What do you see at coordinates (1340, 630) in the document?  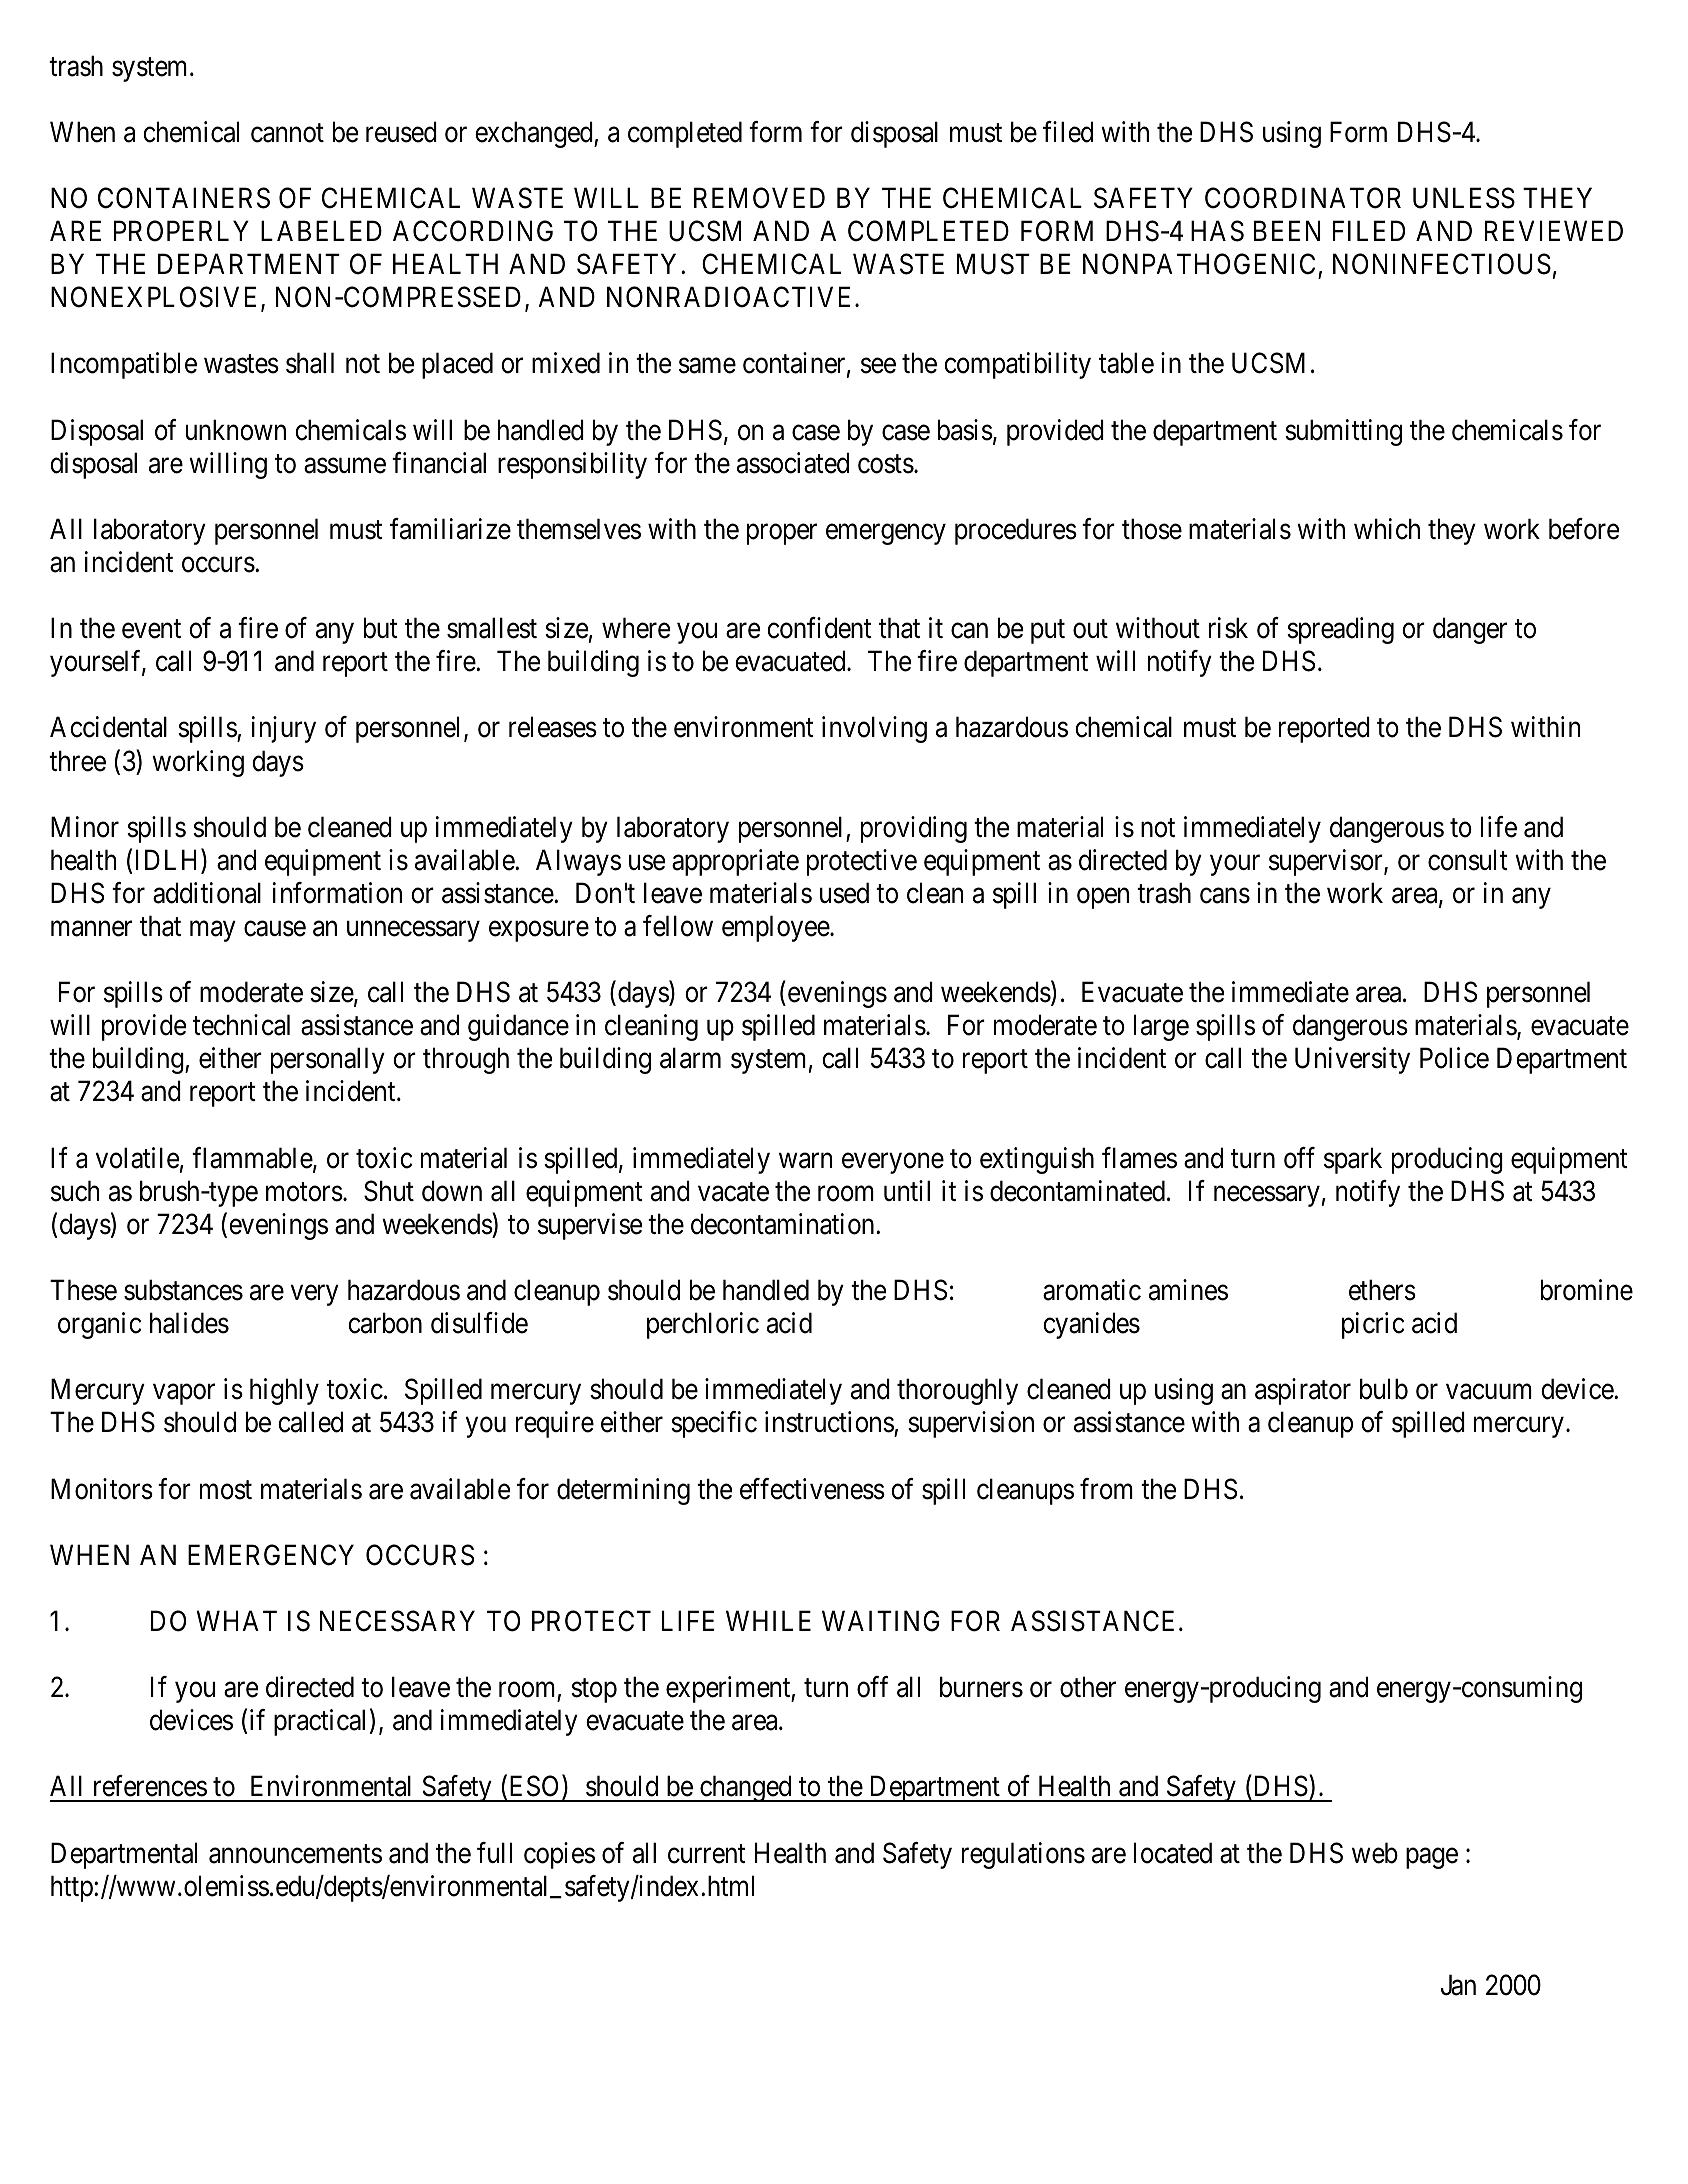 I see `spreading` at bounding box center [1340, 630].
